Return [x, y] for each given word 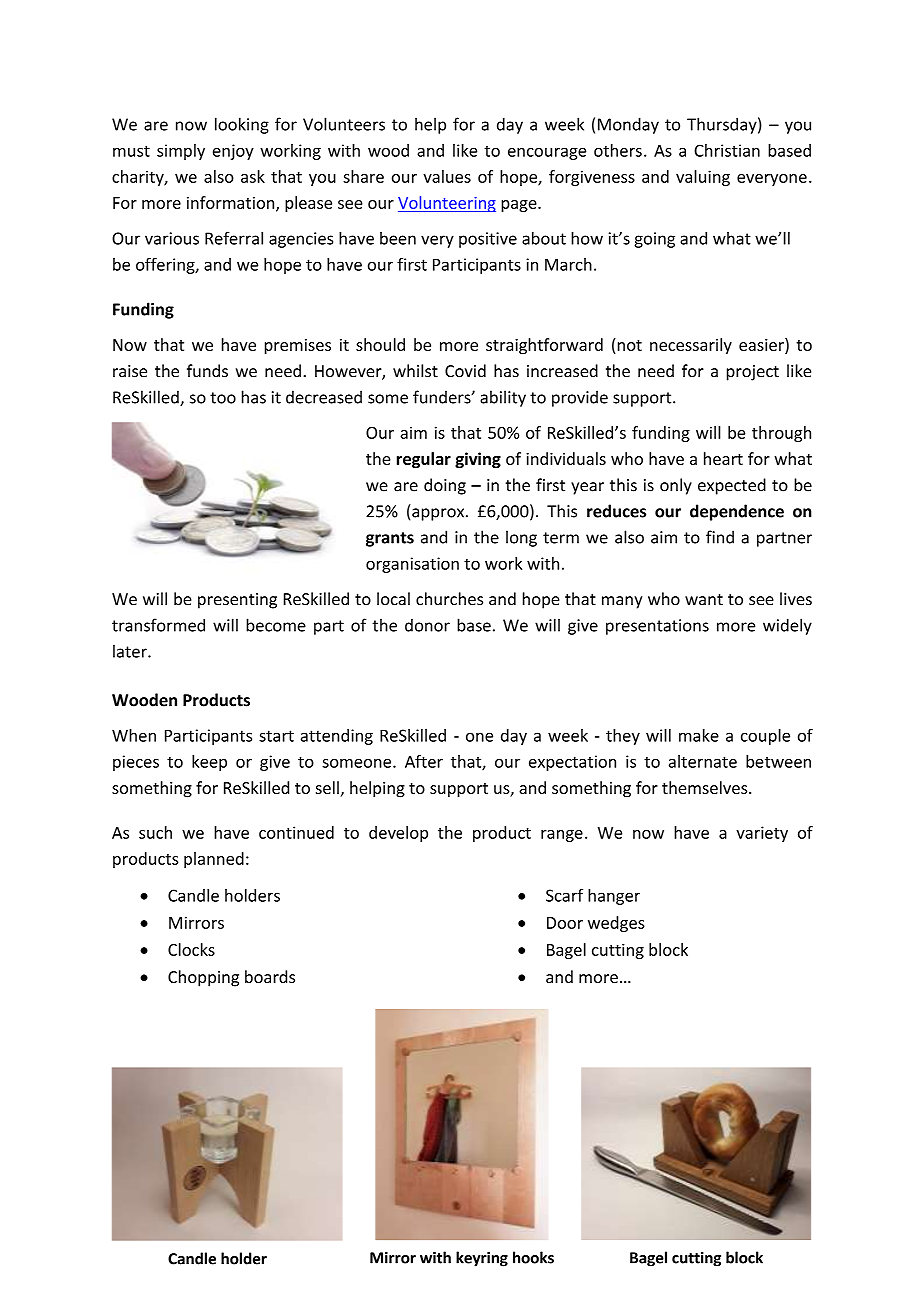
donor [427, 625]
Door [565, 923]
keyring [482, 1259]
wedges [616, 924]
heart [723, 458]
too [223, 398]
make [699, 735]
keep [209, 763]
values [447, 176]
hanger [614, 897]
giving [478, 460]
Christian [727, 150]
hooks [533, 1257]
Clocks [191, 949]
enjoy [233, 152]
